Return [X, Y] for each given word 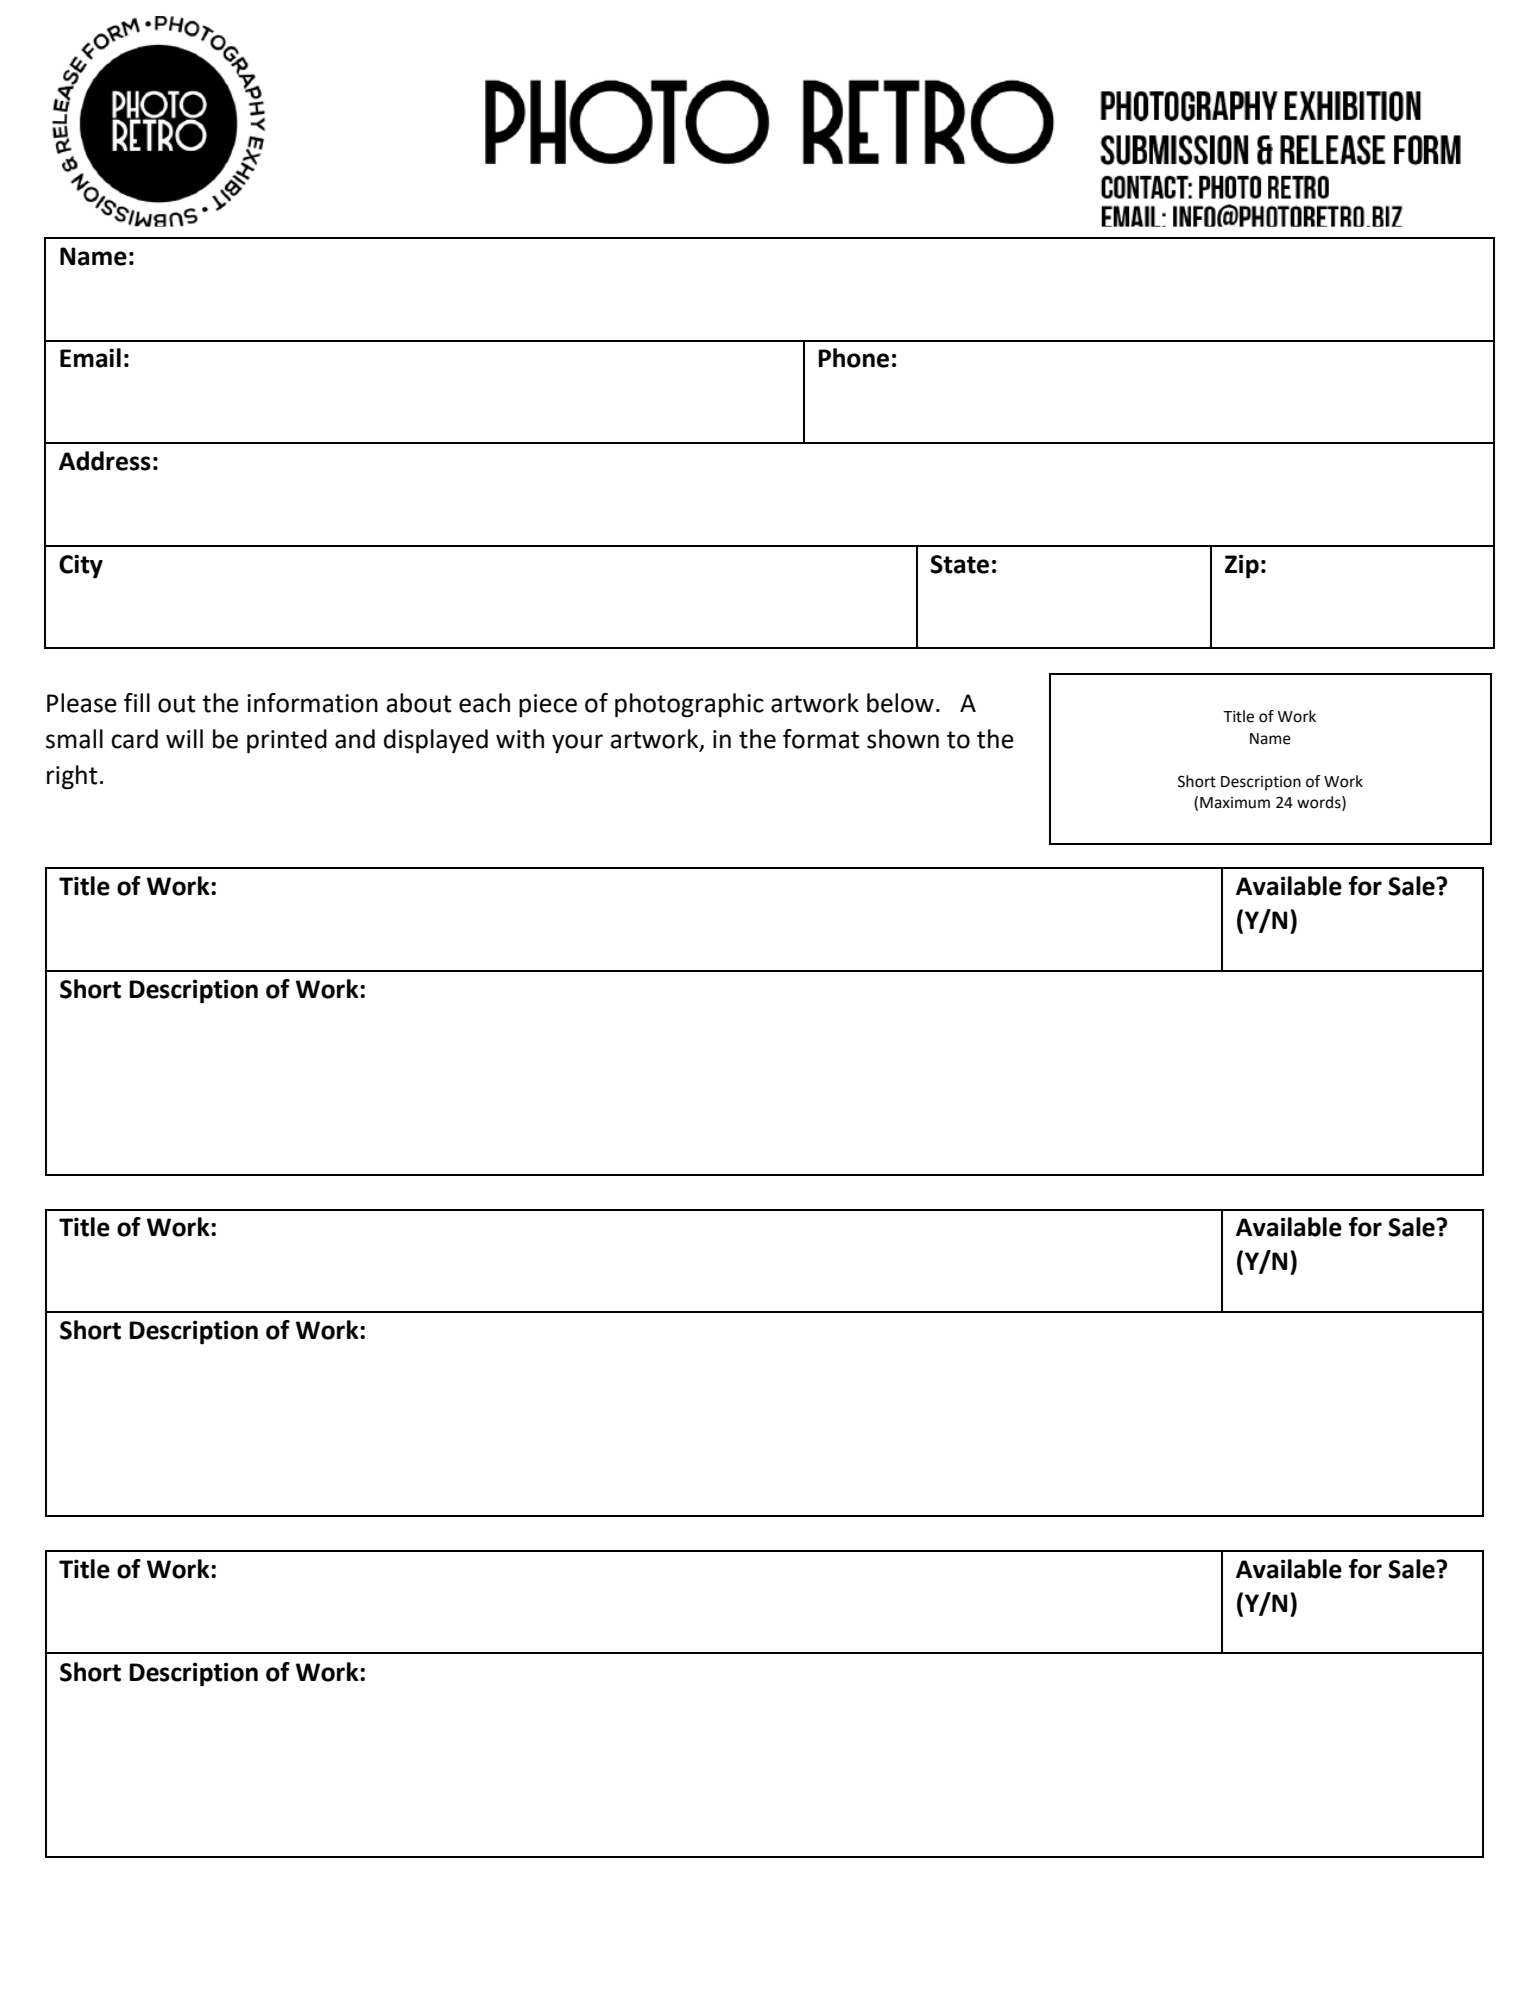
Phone [853, 358]
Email [90, 358]
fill [137, 702]
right [72, 777]
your [577, 744]
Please [82, 703]
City [81, 566]
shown [903, 739]
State [959, 564]
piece [548, 706]
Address [105, 461]
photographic [689, 705]
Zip [1242, 566]
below [900, 703]
